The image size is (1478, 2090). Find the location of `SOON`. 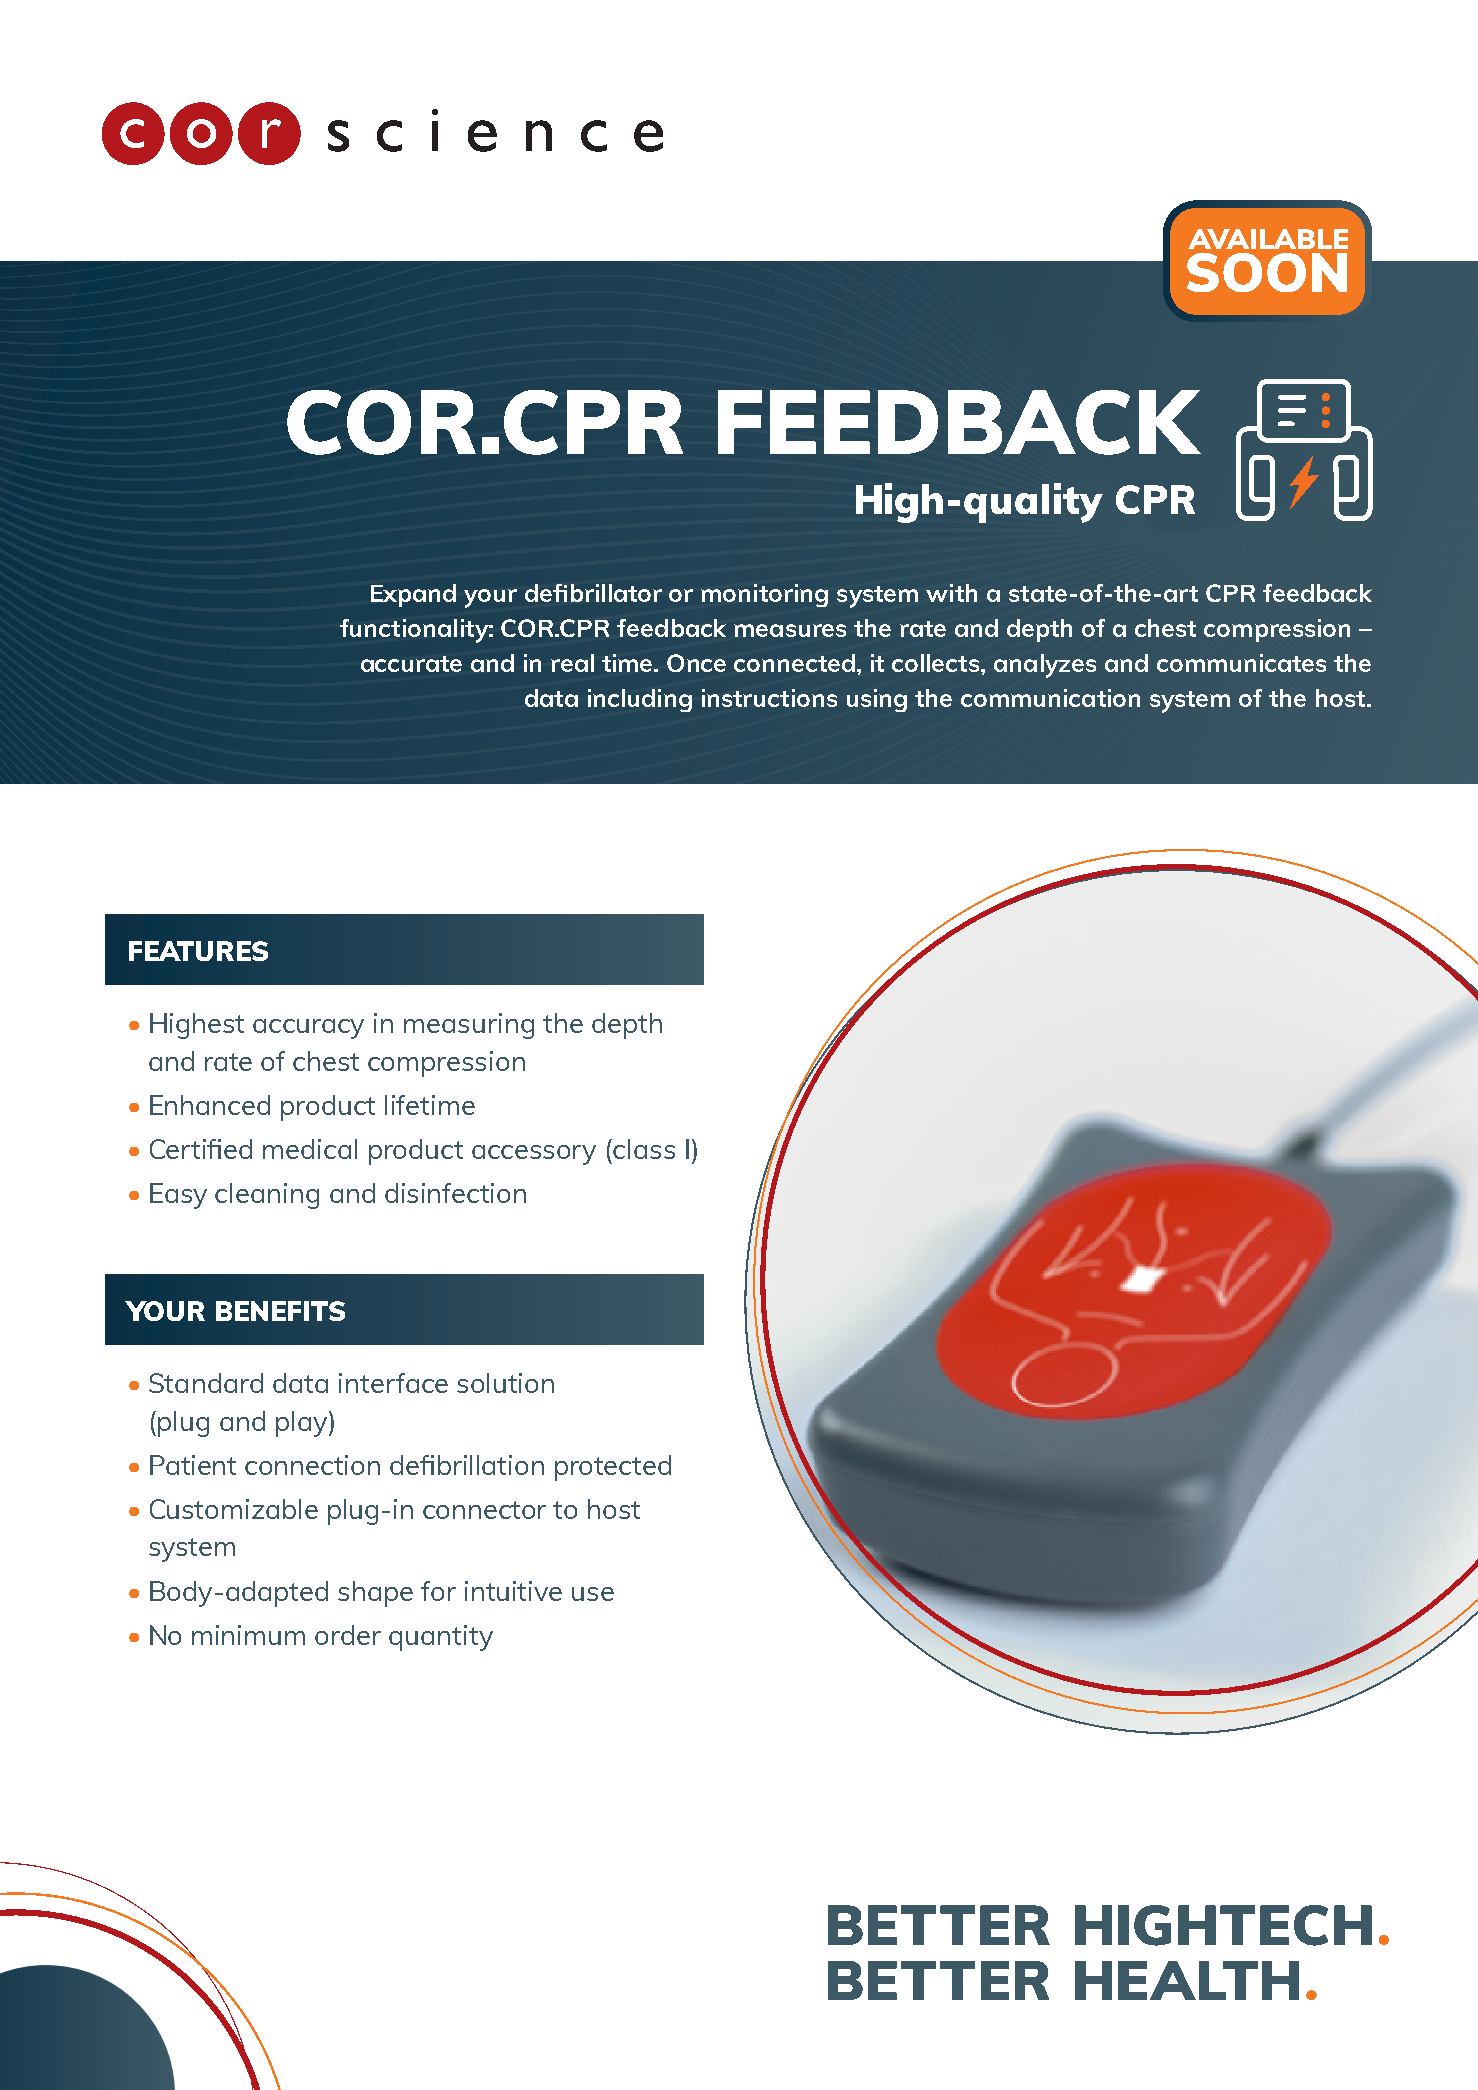

SOON is located at coordinates (1267, 272).
